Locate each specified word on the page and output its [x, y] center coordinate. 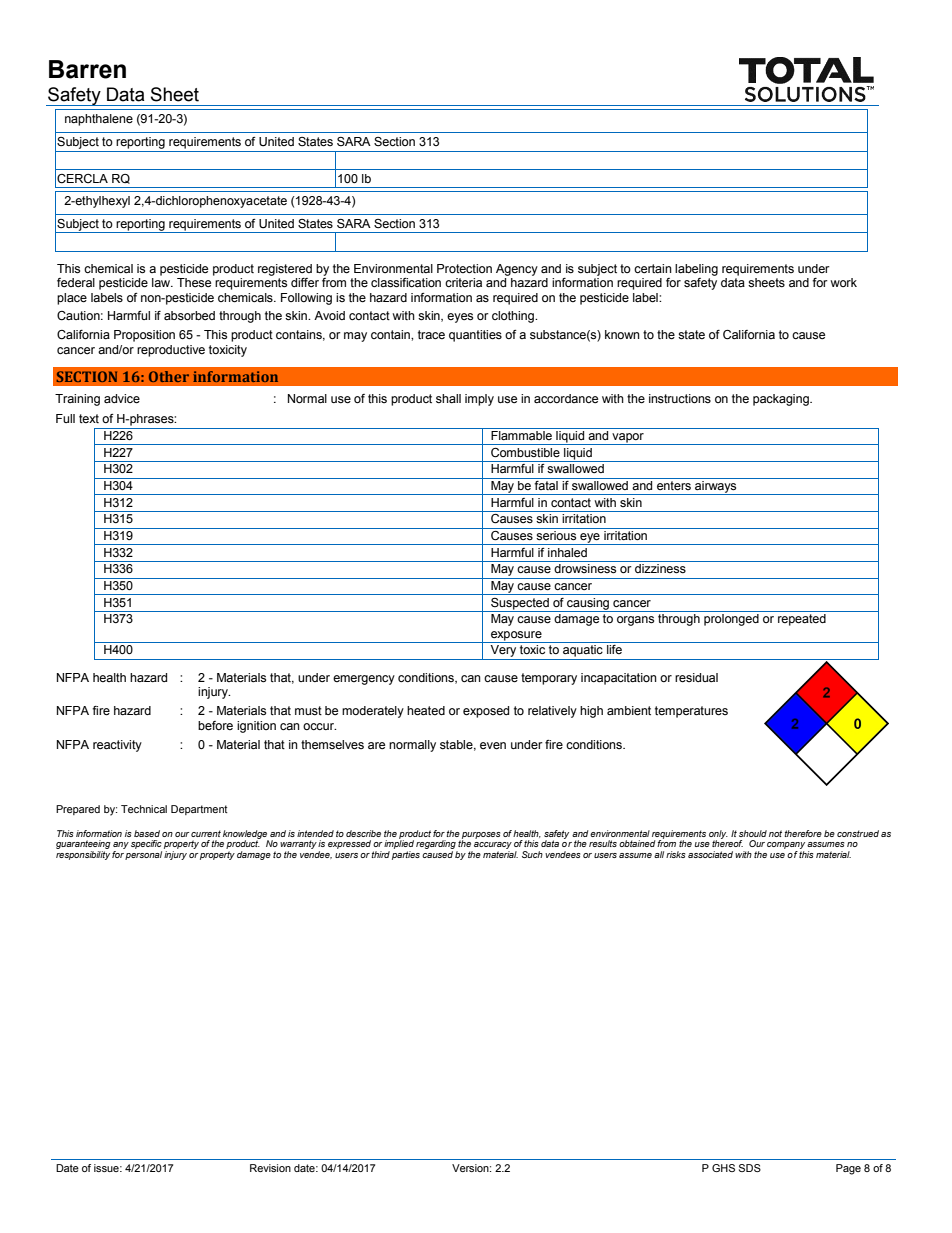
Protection [464, 268]
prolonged [731, 620]
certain [653, 269]
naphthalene [99, 120]
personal [143, 855]
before [215, 726]
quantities [475, 336]
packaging [782, 400]
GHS [723, 1168]
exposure [516, 637]
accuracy [492, 847]
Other [169, 376]
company [786, 847]
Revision [270, 1168]
